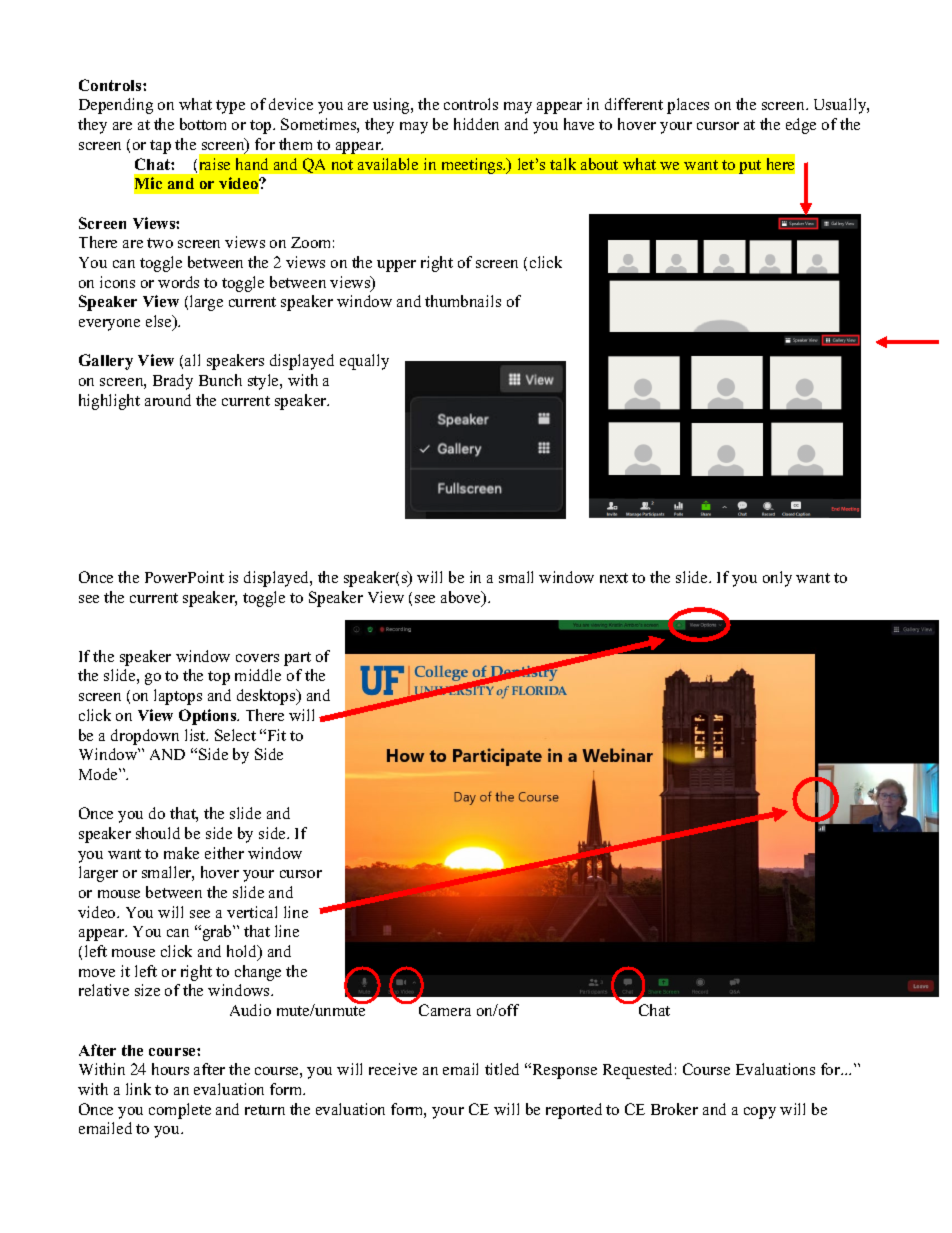 The width and height of the page is (952, 1233). Describe the element at coordinates (476, 124) in the page. I see `hidden` at that location.
